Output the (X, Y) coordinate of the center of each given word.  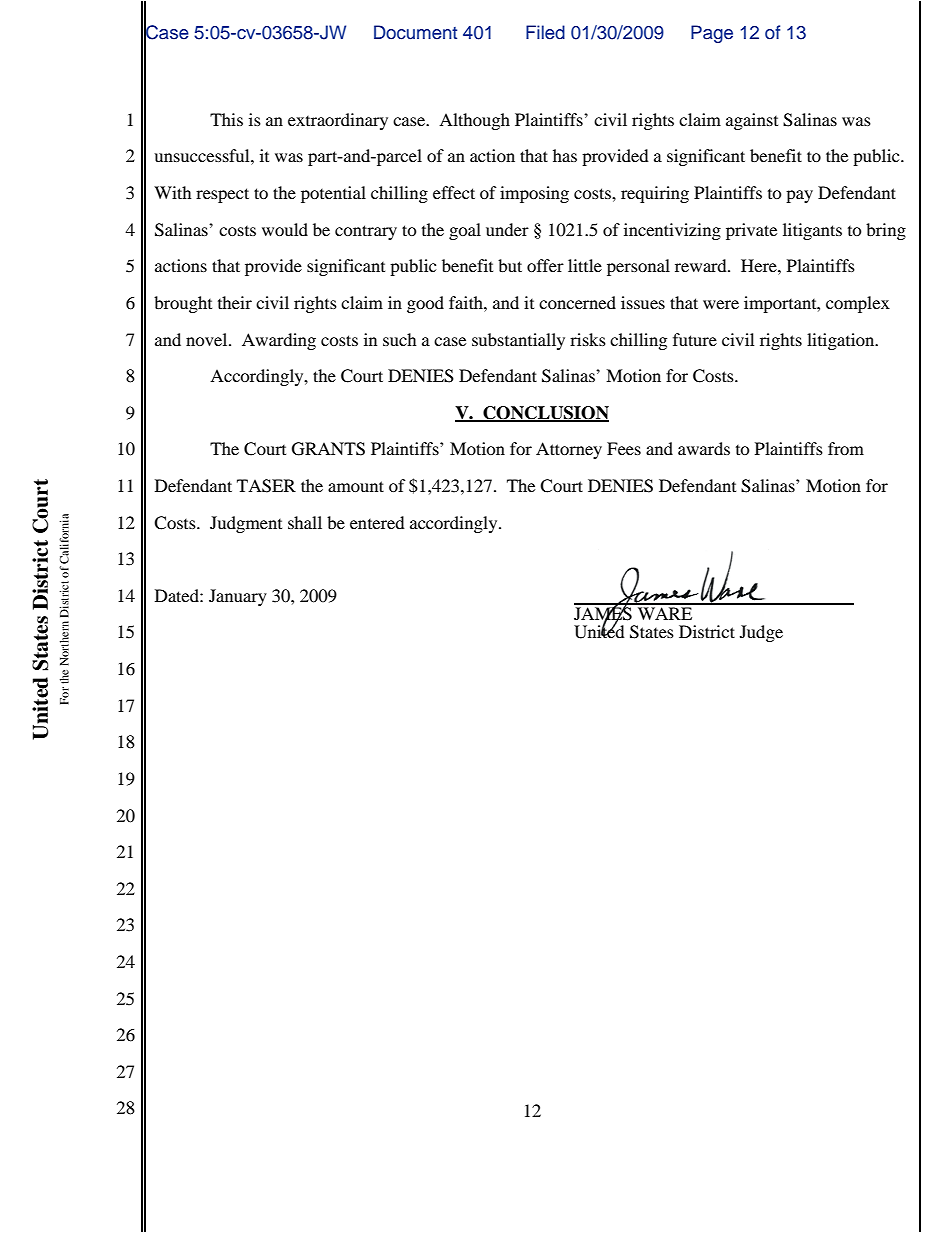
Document (415, 32)
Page (712, 34)
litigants (812, 231)
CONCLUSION (545, 414)
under (507, 229)
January (238, 597)
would (285, 229)
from (846, 448)
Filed (545, 32)
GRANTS (328, 449)
